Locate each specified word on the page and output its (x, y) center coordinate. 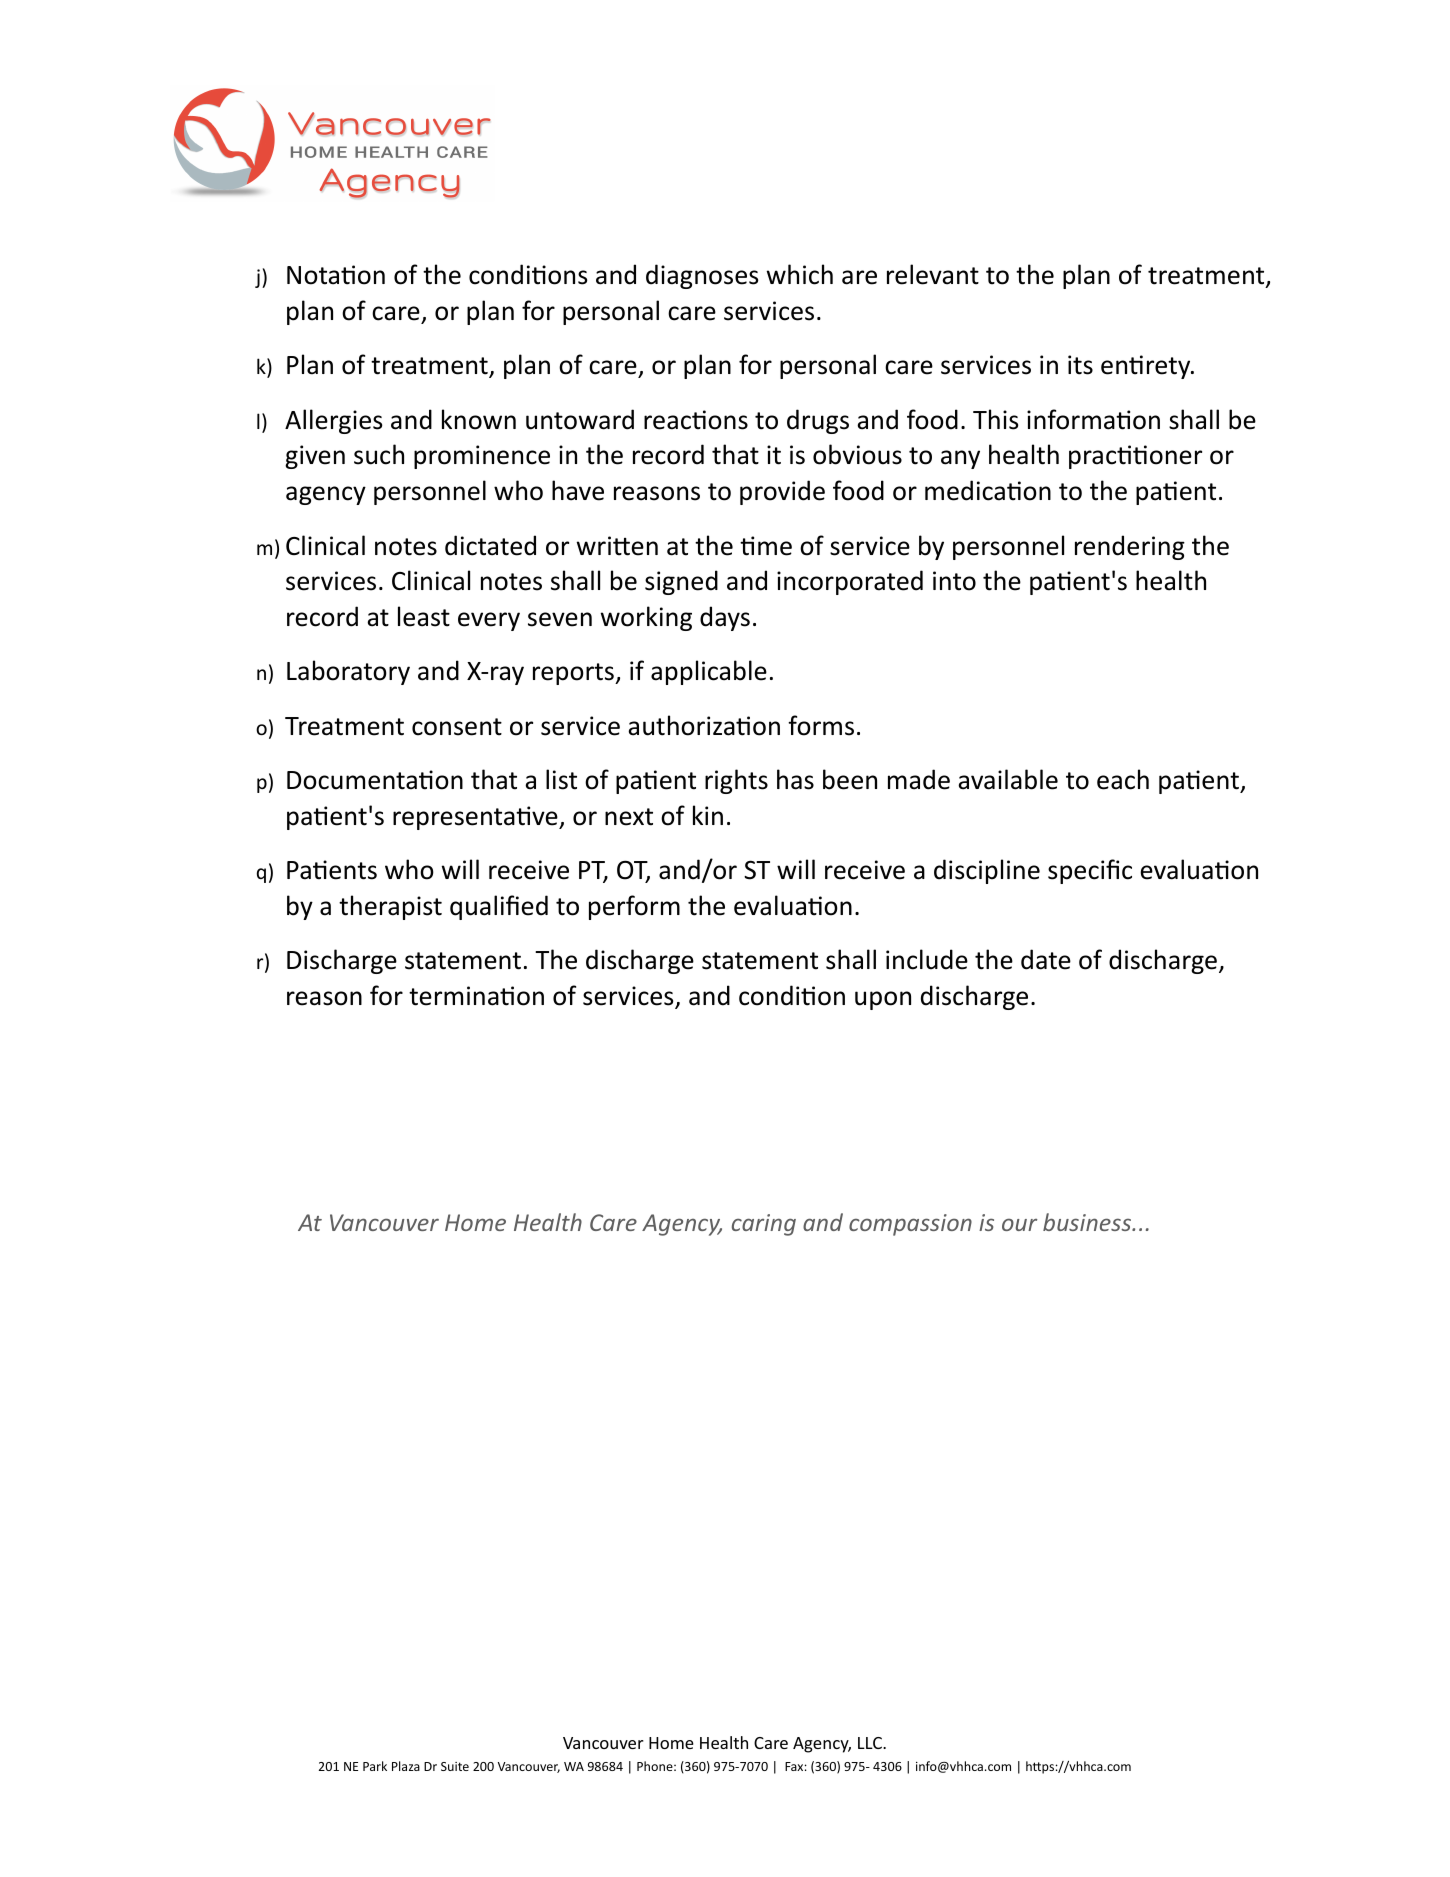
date (1046, 959)
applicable (709, 672)
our (1019, 1224)
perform (634, 907)
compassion (910, 1225)
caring (764, 1225)
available (1008, 779)
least (424, 616)
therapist (390, 907)
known (479, 419)
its (1080, 365)
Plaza (406, 1766)
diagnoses (702, 276)
